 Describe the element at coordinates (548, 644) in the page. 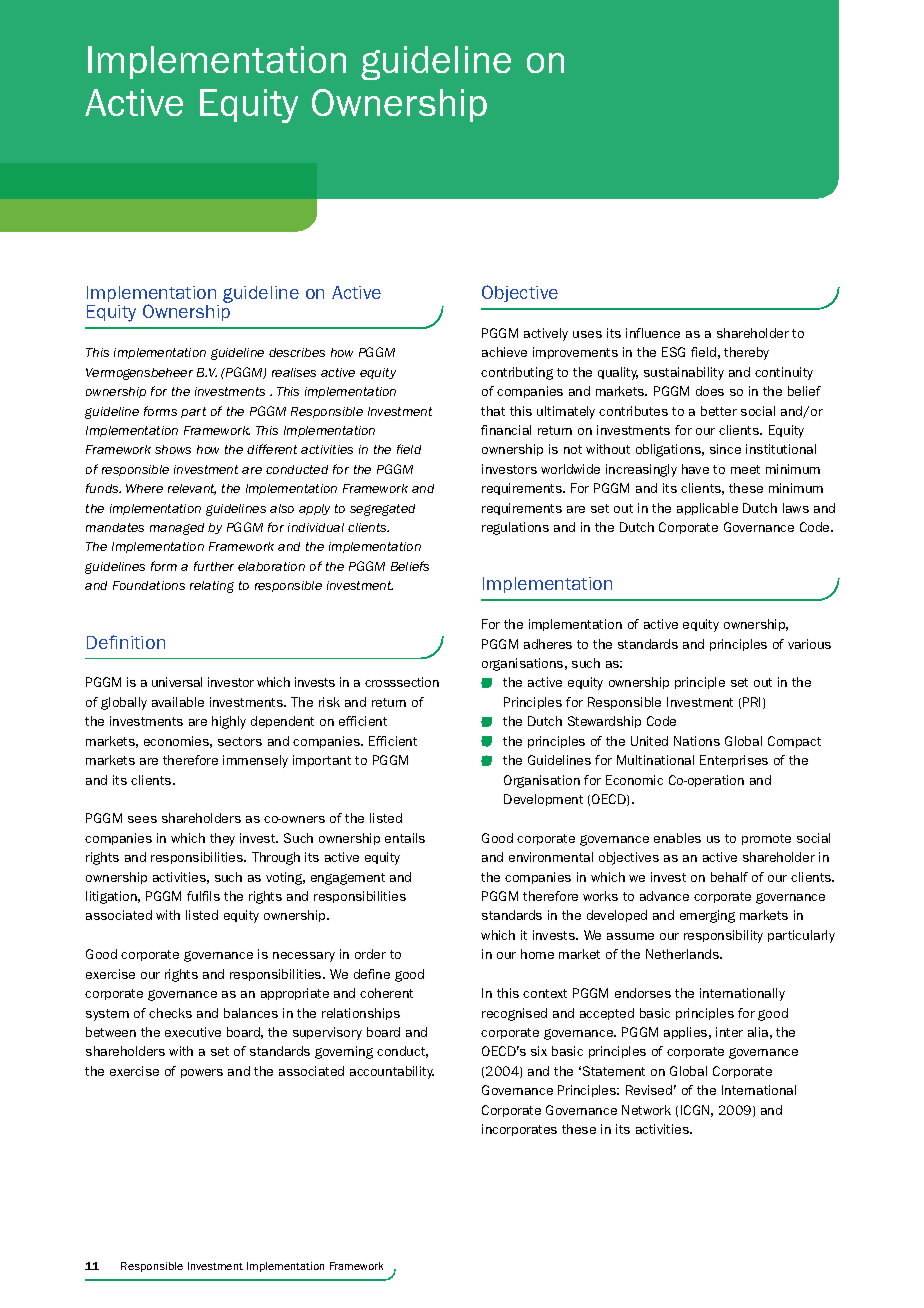

I see `adheres` at that location.
